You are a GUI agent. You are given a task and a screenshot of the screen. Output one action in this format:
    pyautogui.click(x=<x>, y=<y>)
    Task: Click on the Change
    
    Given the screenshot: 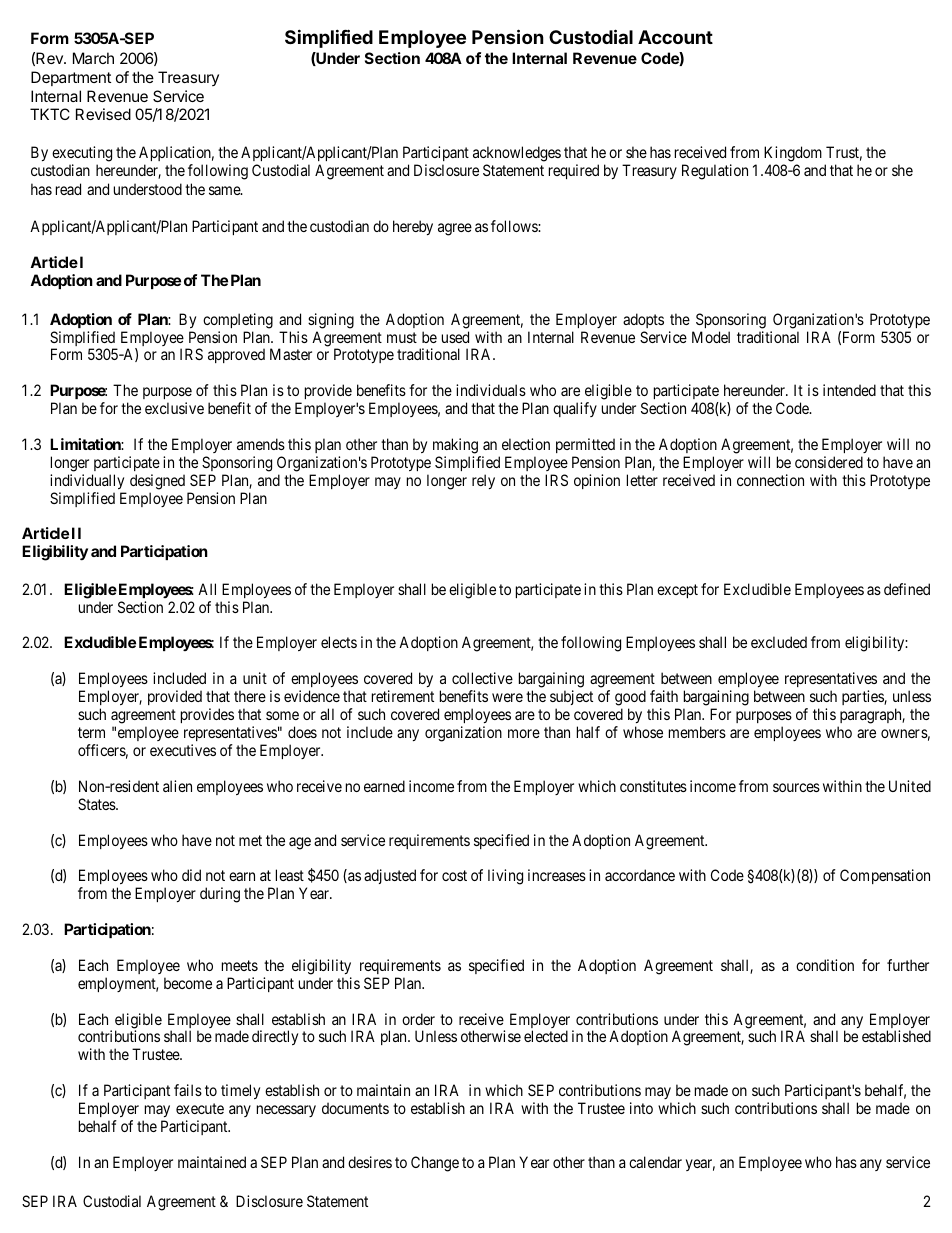 What is the action you would take?
    pyautogui.click(x=435, y=1164)
